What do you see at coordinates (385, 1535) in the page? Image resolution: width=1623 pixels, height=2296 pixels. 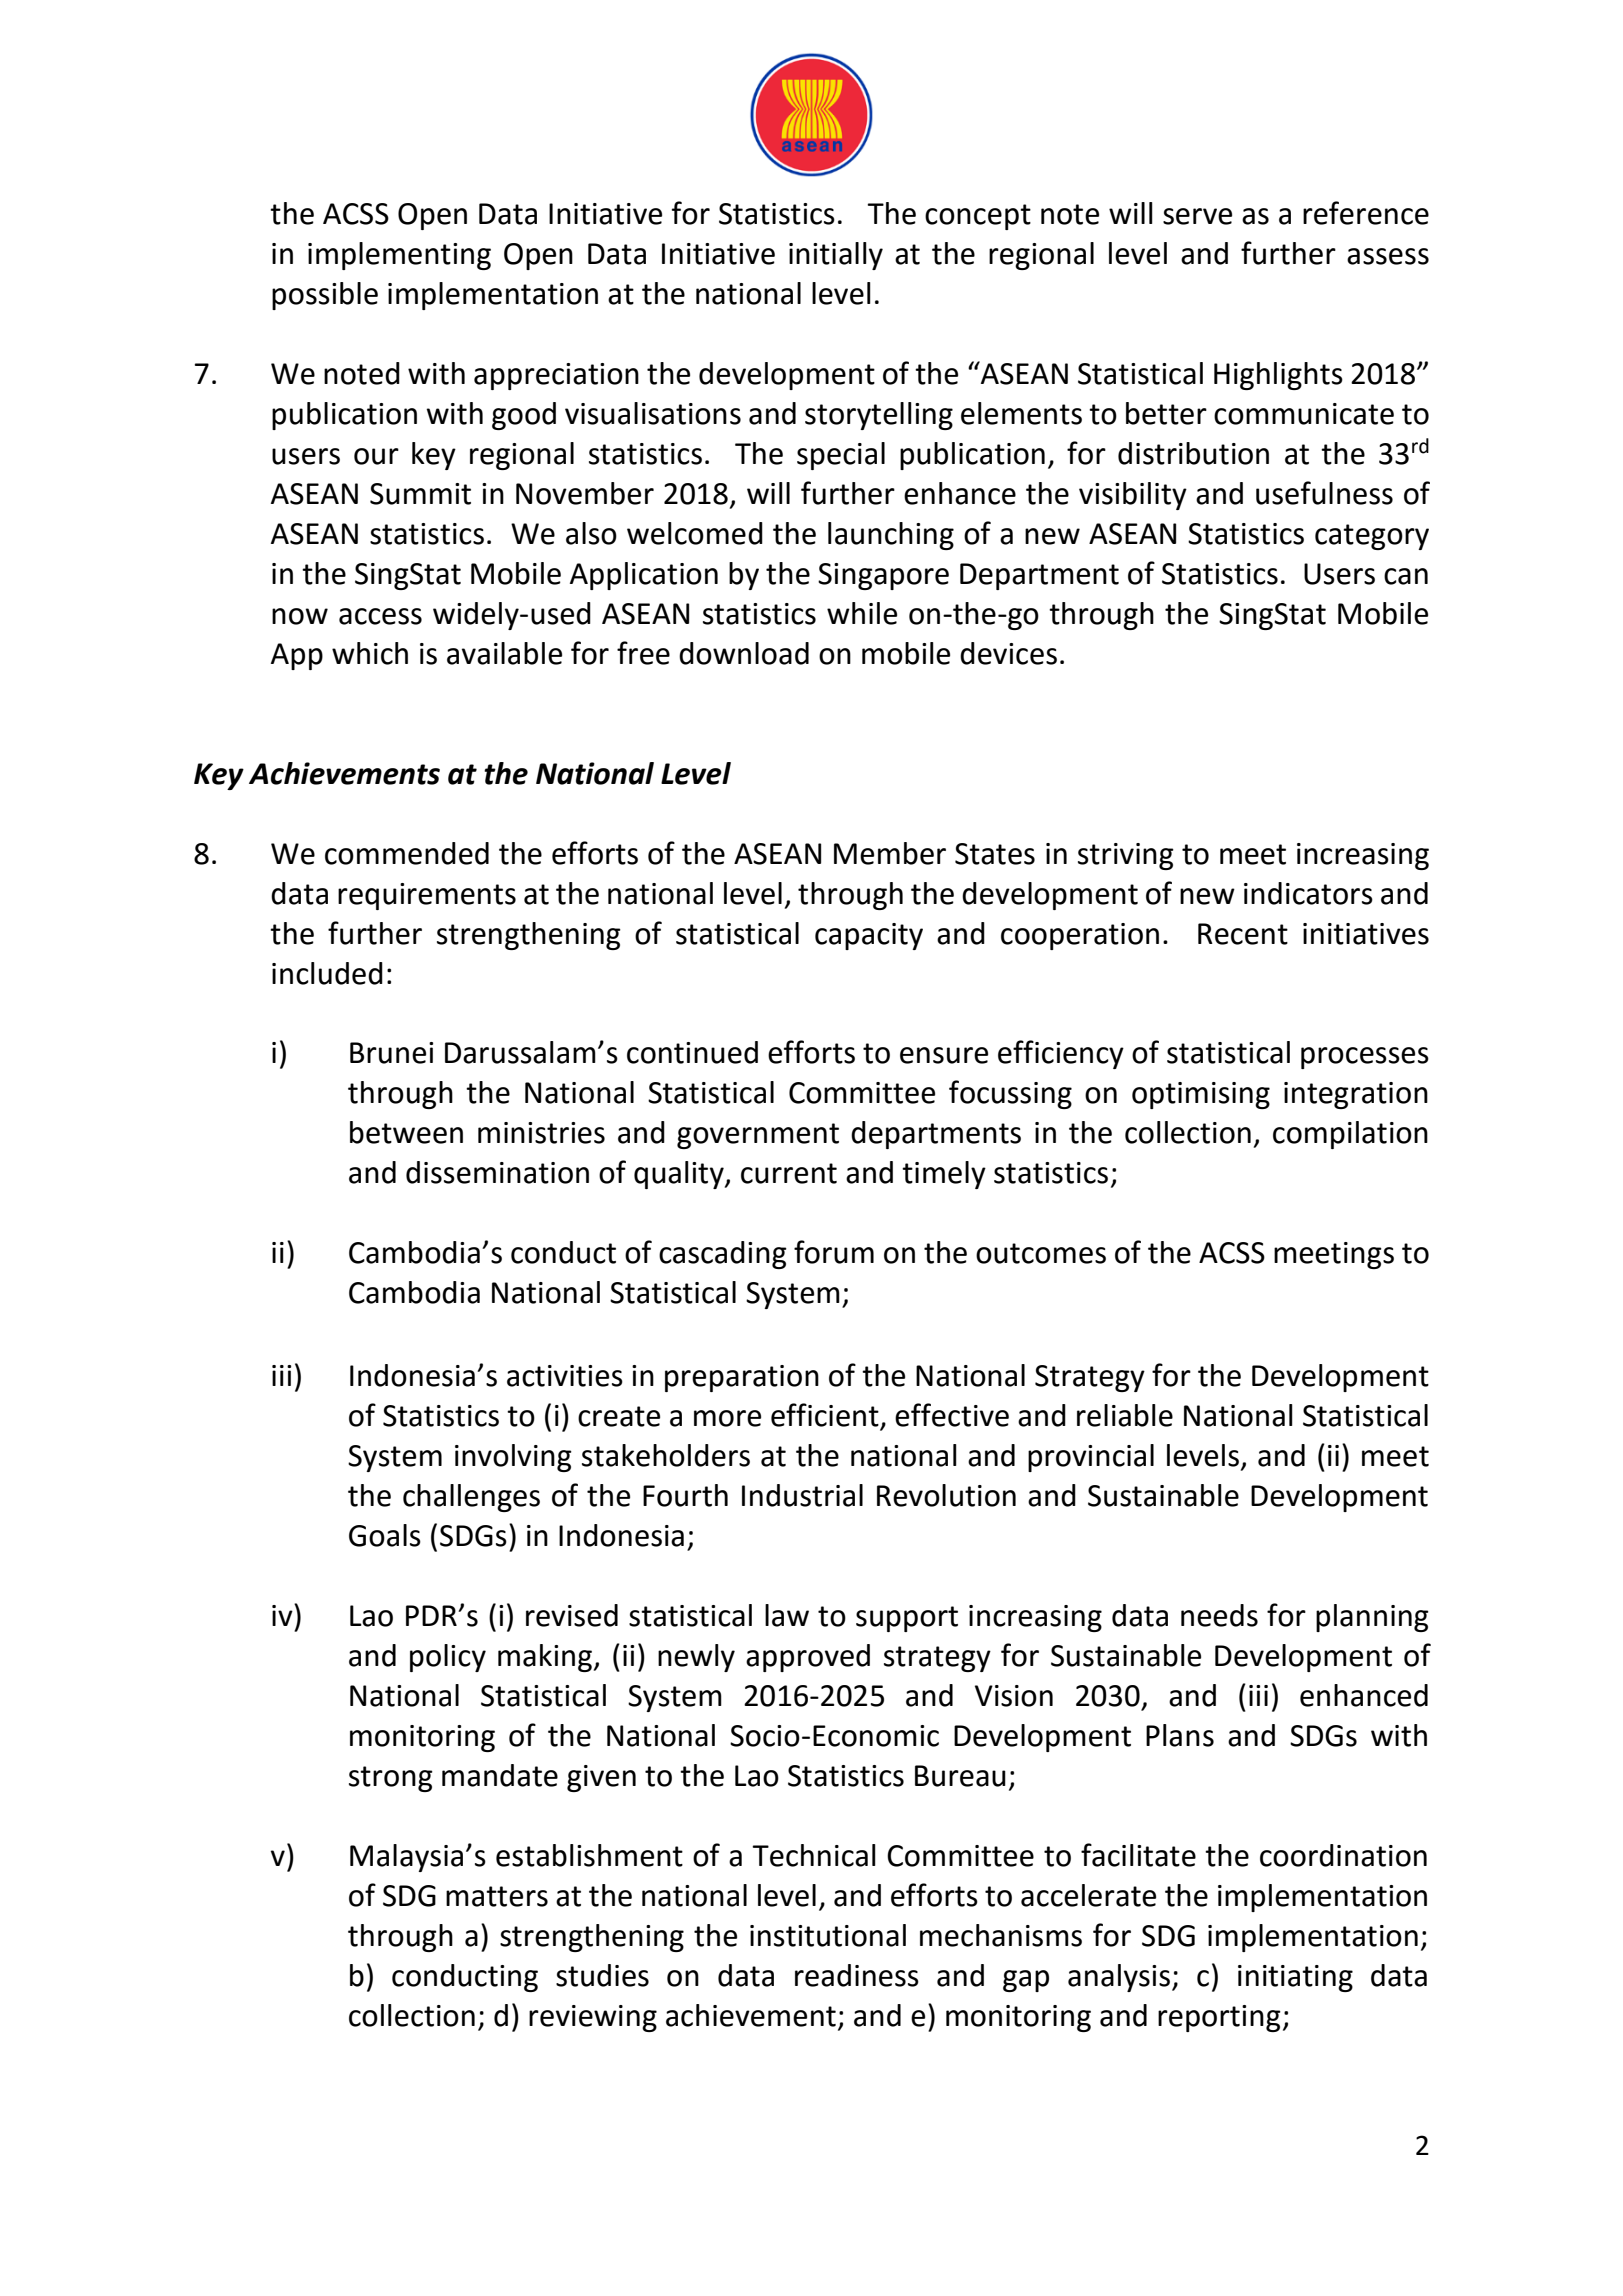 I see `Goals` at bounding box center [385, 1535].
